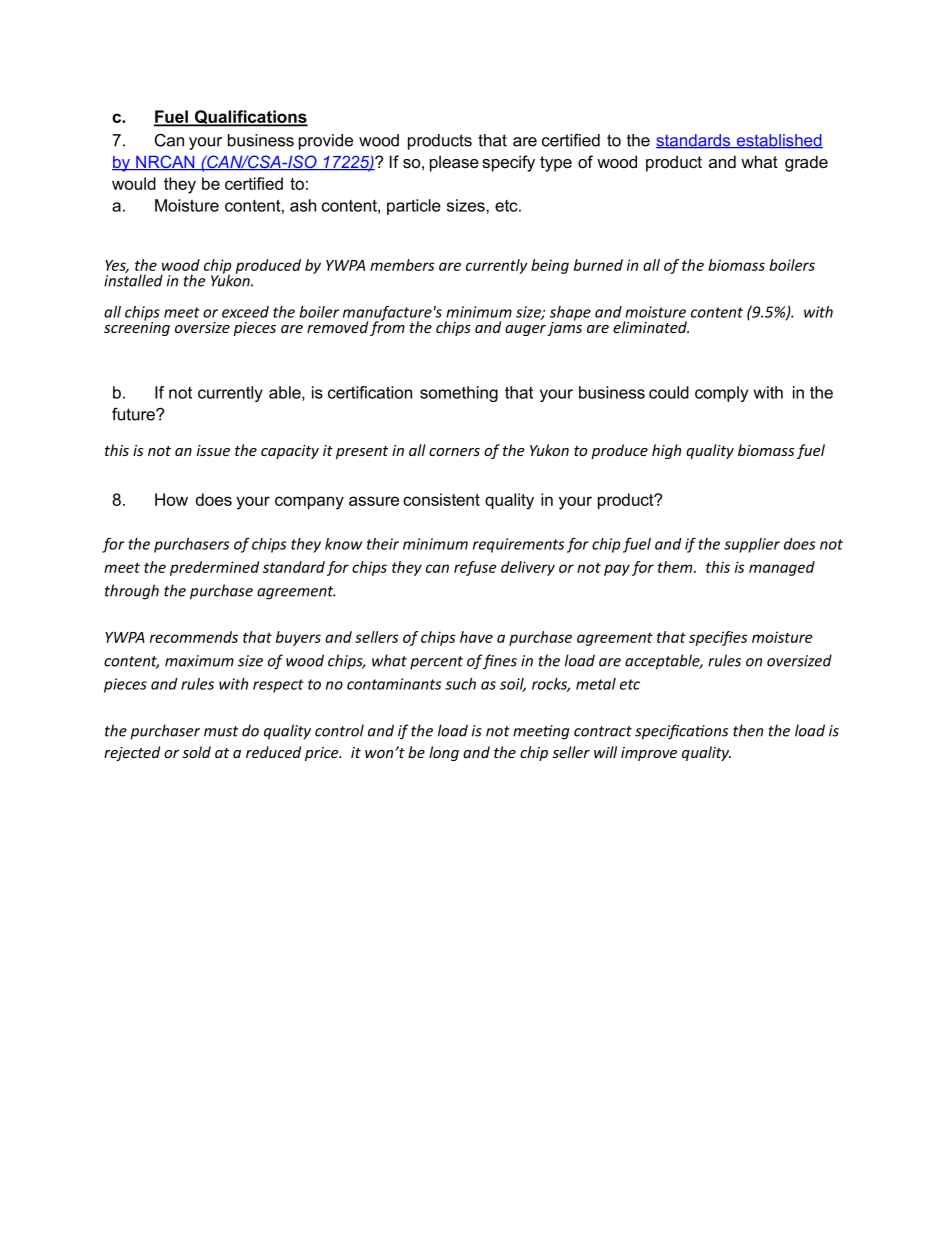 The width and height of the document is (952, 1233). What do you see at coordinates (779, 141) in the document?
I see `established` at bounding box center [779, 141].
